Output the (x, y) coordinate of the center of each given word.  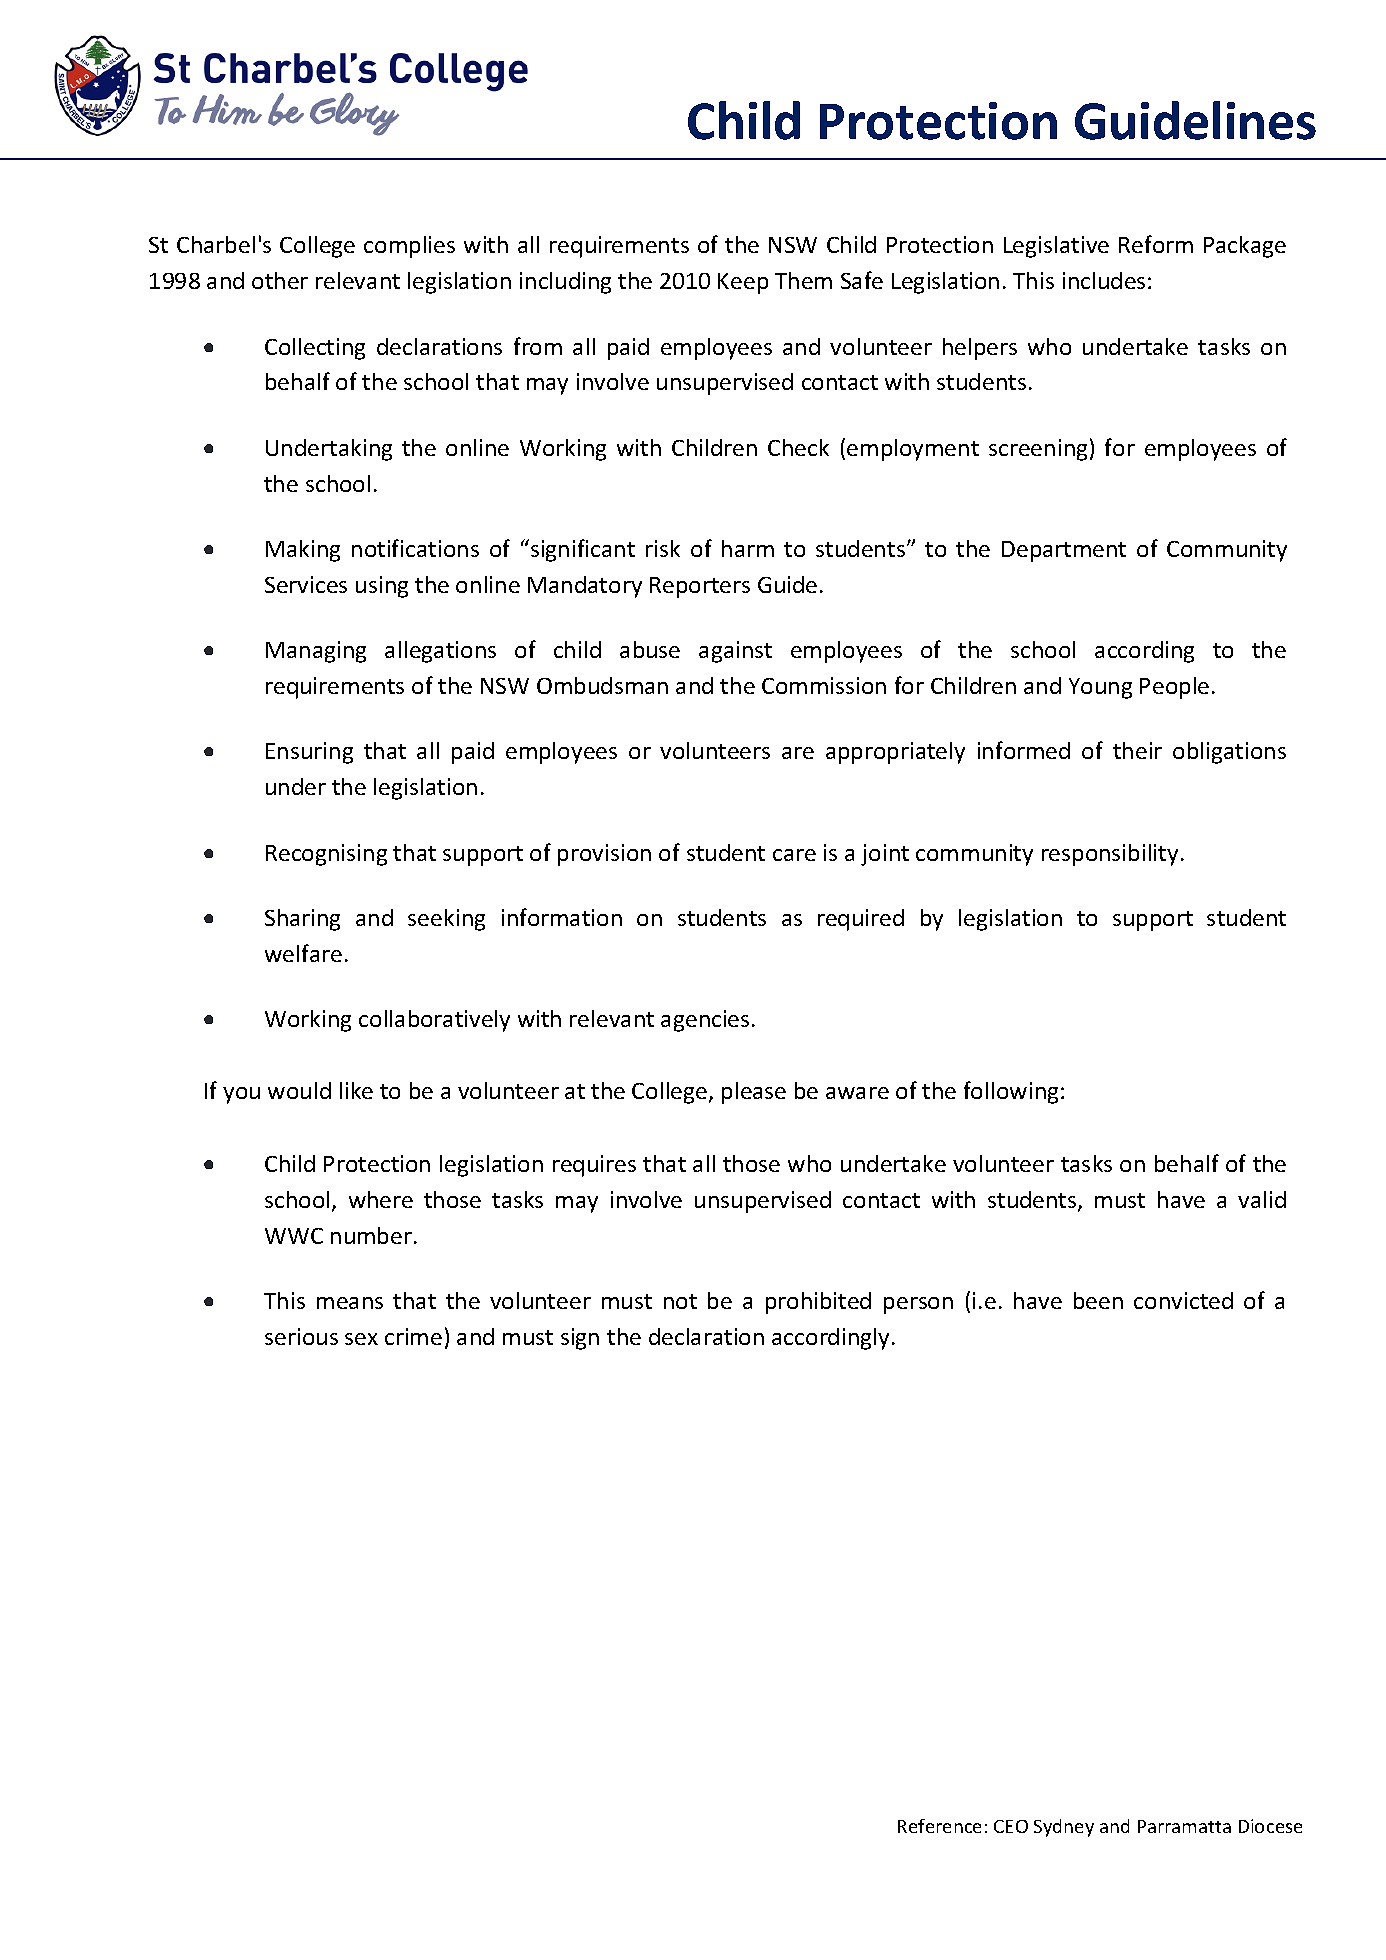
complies (409, 247)
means (350, 1303)
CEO (1011, 1826)
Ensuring (309, 753)
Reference (939, 1826)
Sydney (1064, 1828)
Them (803, 280)
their (1137, 750)
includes (1104, 280)
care (794, 855)
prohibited (818, 1303)
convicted (1183, 1300)
